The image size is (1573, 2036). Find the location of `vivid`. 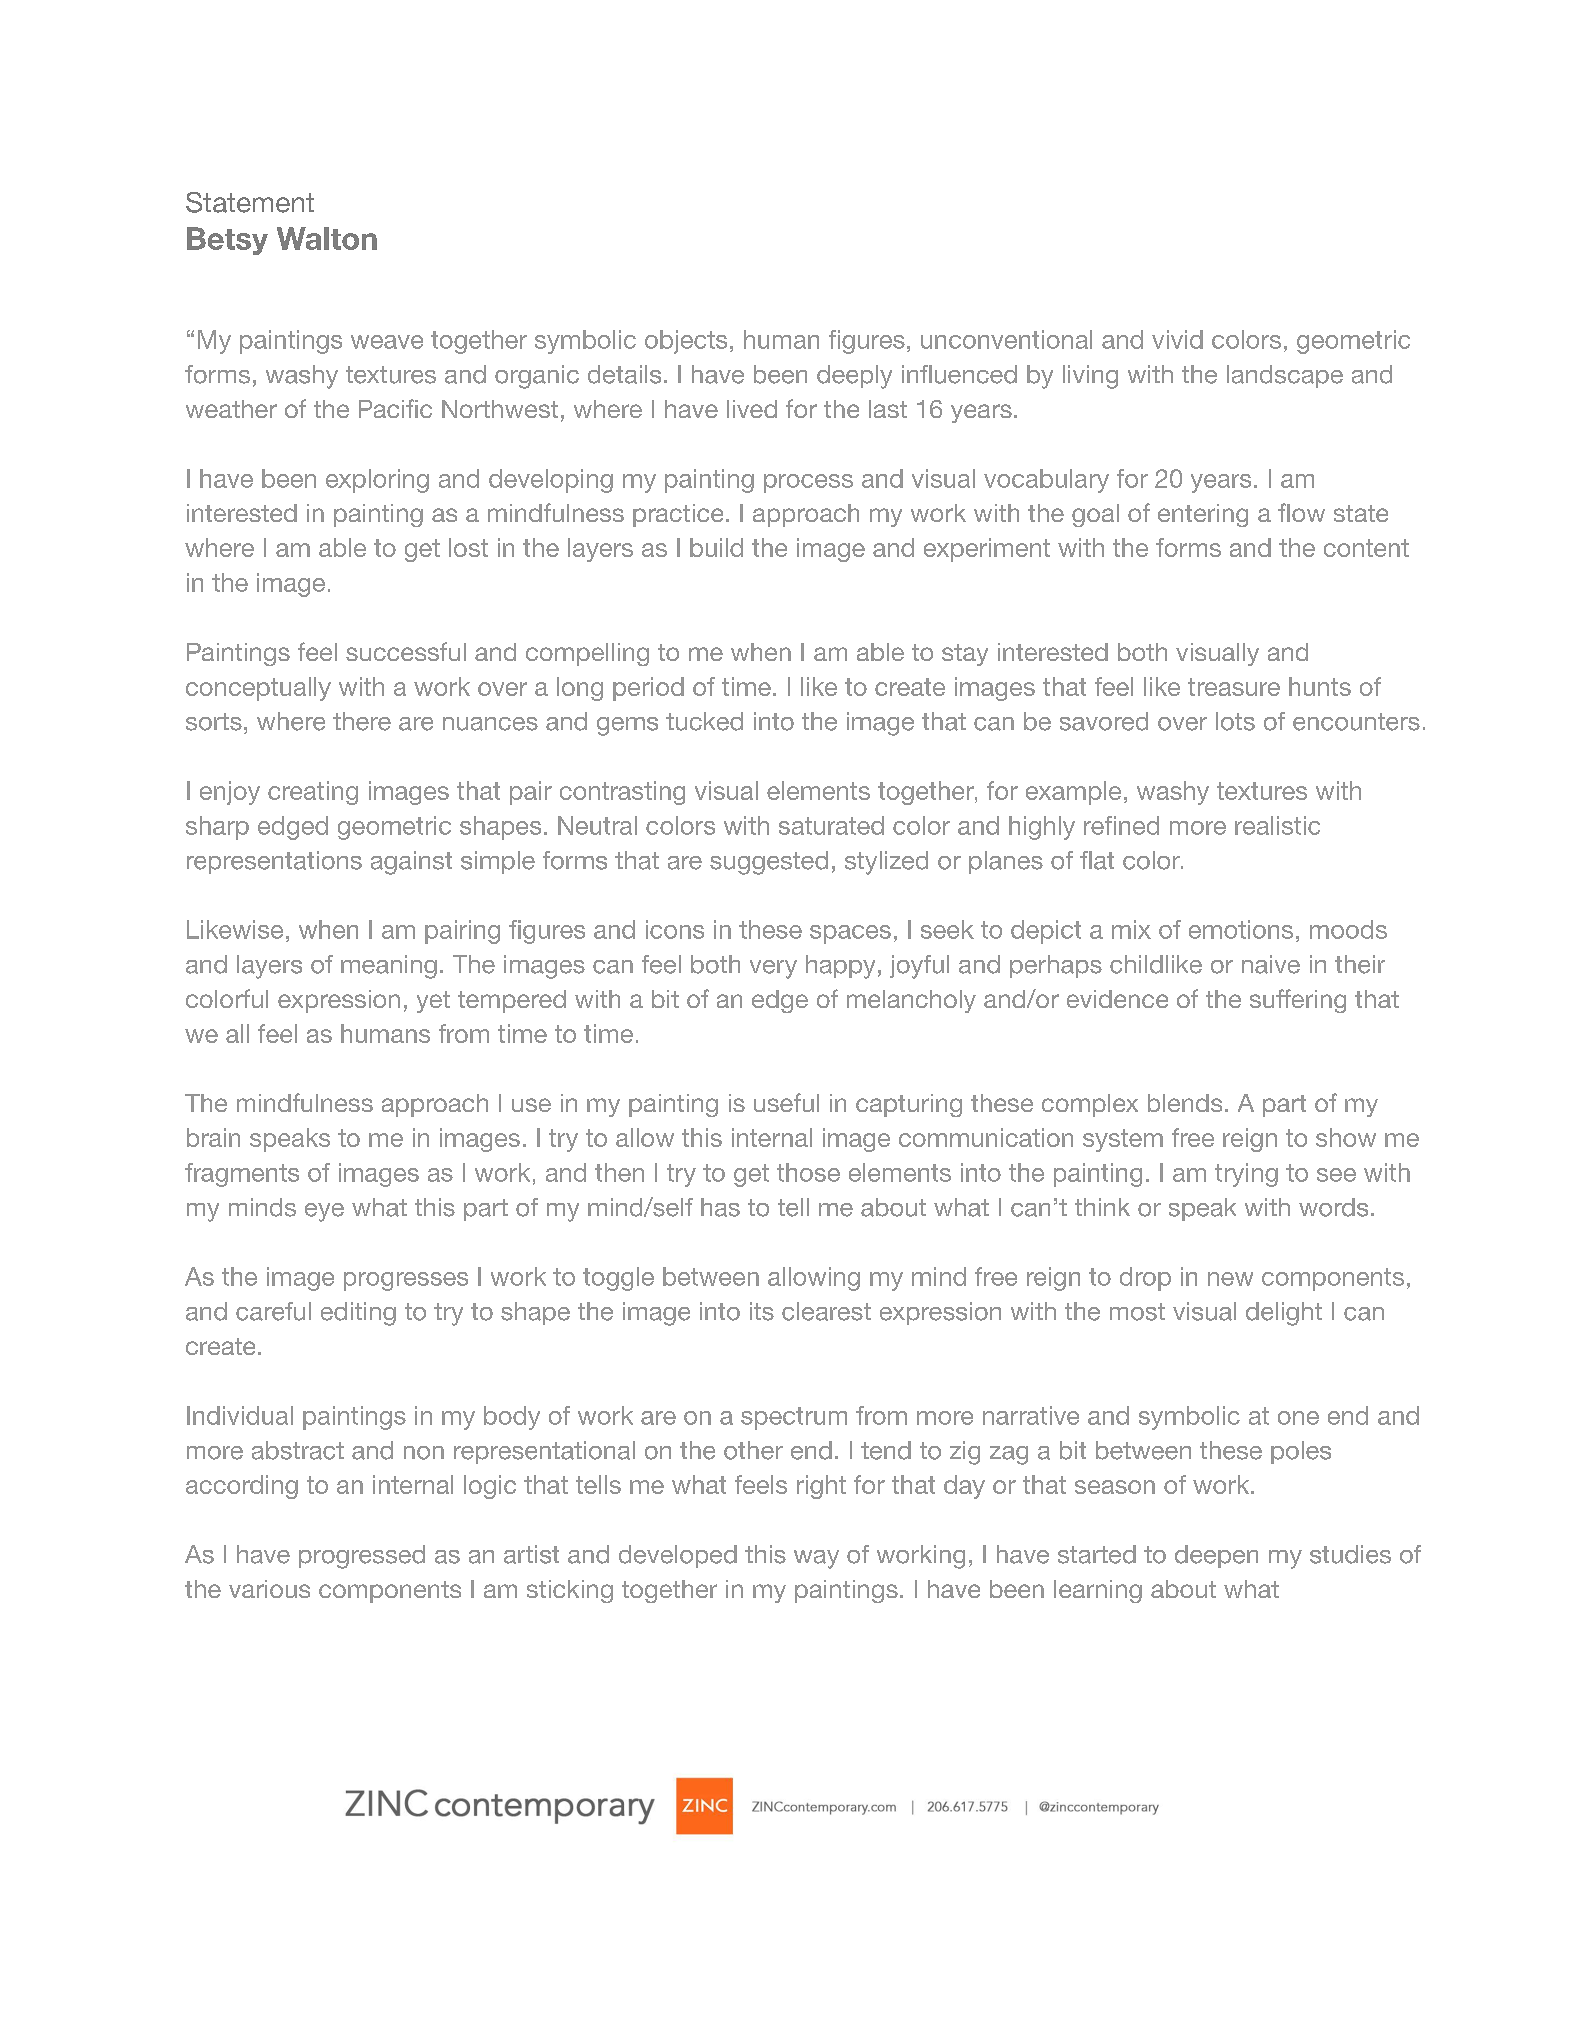

vivid is located at coordinates (1177, 339).
